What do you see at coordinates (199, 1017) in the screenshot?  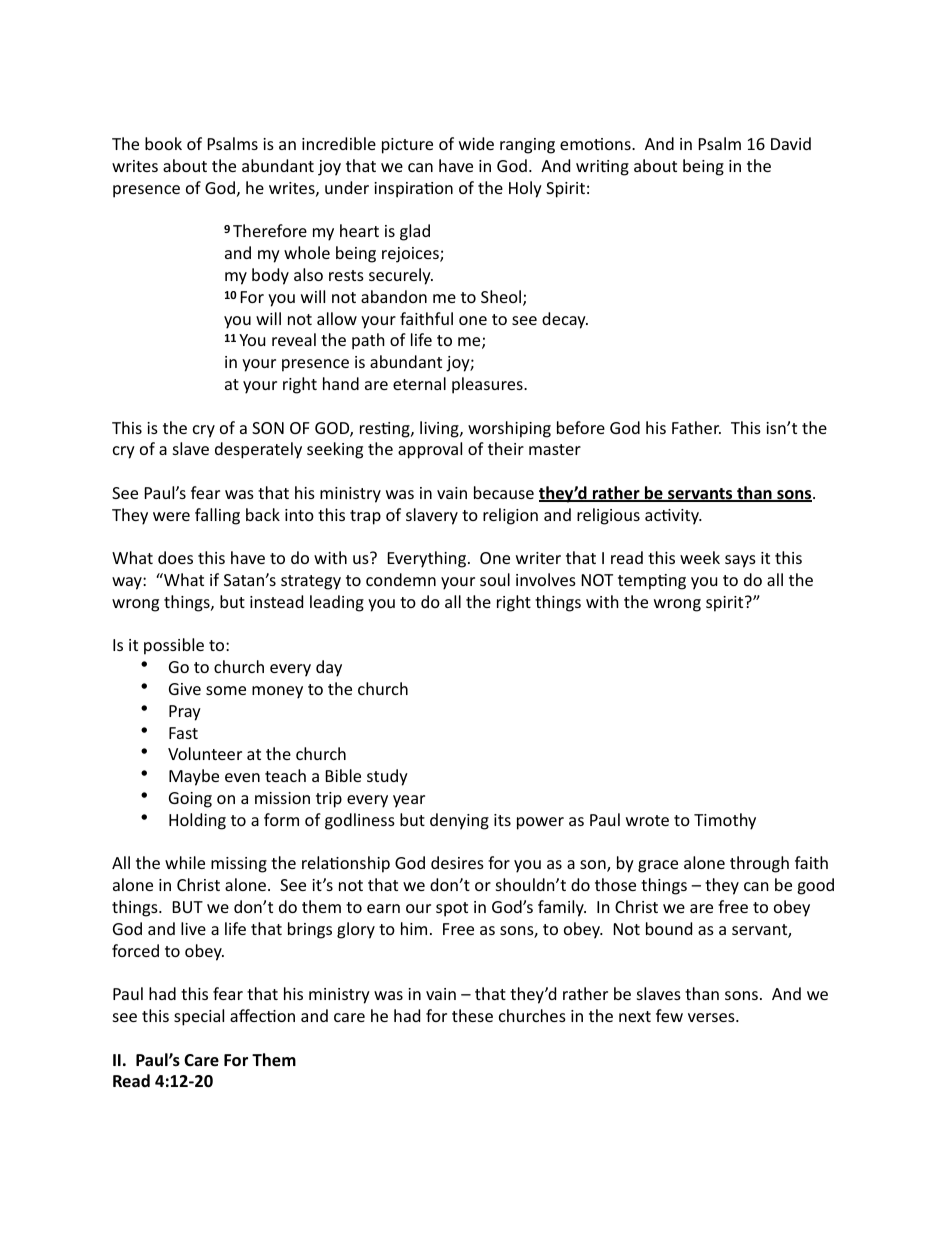 I see `special` at bounding box center [199, 1017].
